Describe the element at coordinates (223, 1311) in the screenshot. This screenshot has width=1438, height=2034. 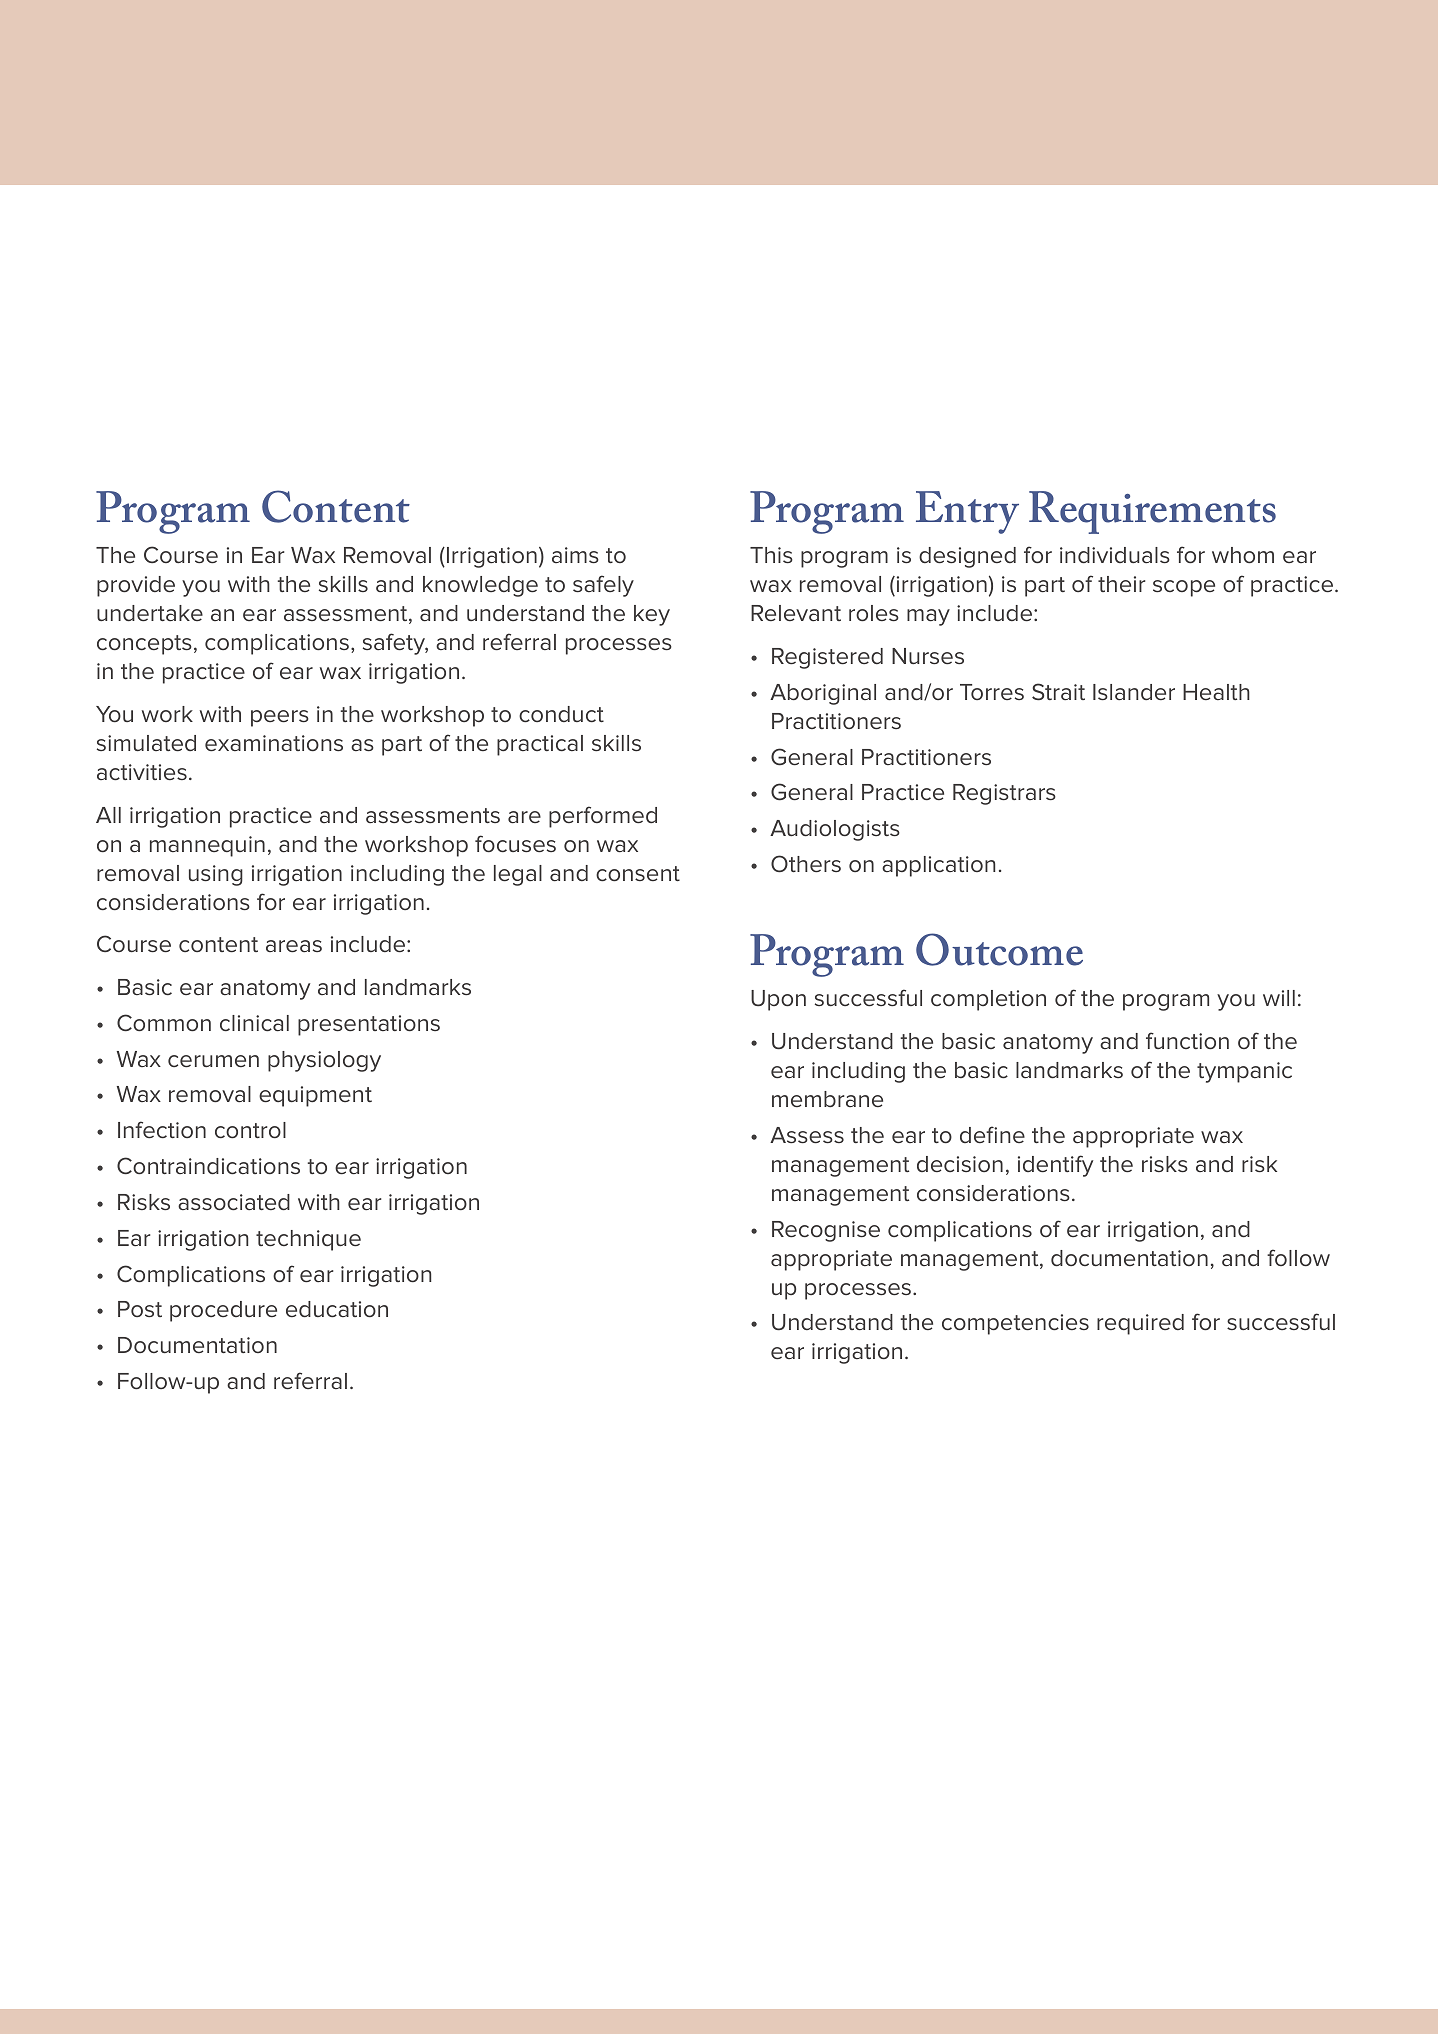
I see `procedure` at that location.
